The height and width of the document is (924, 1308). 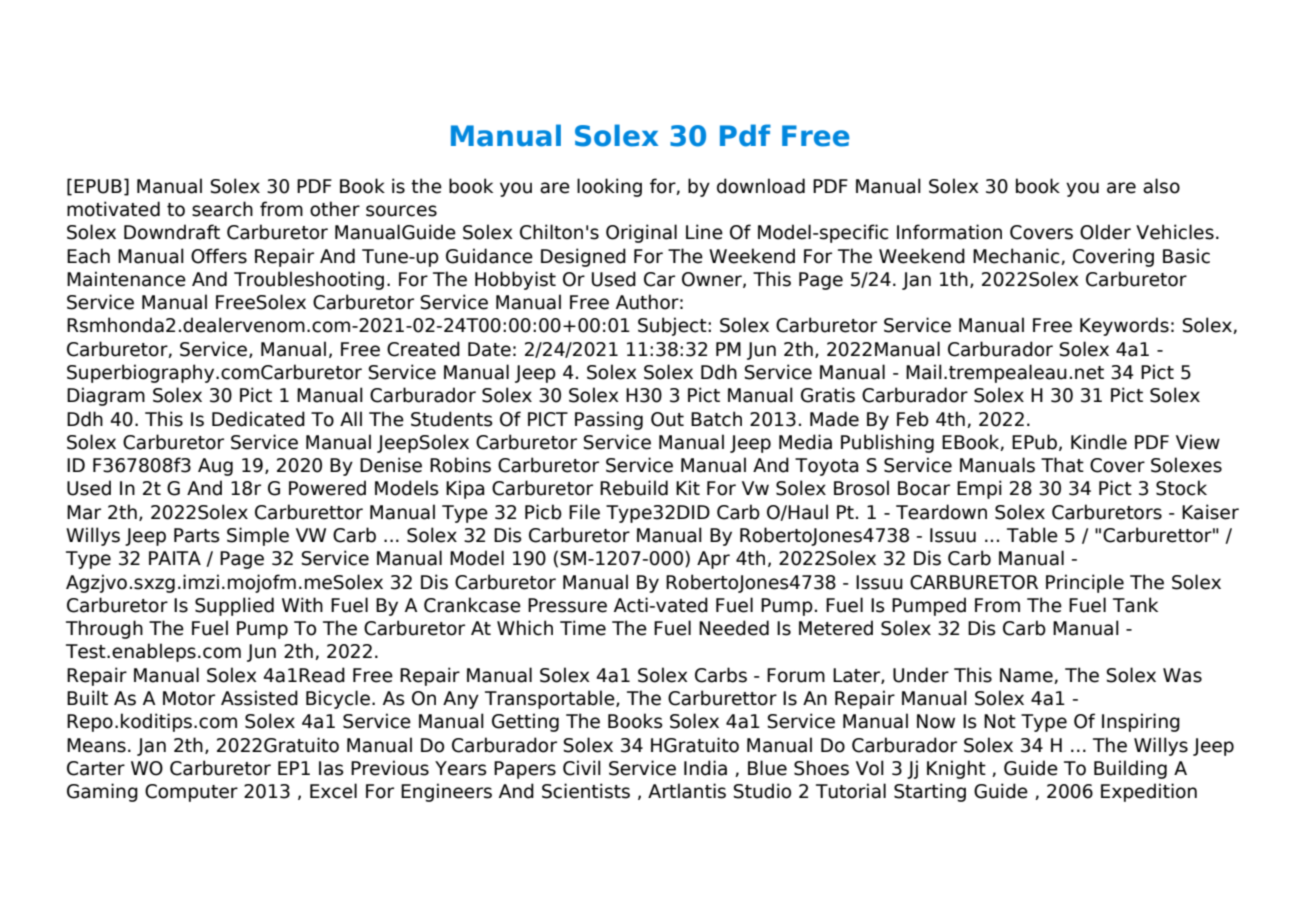 I want to click on looking, so click(x=609, y=187).
